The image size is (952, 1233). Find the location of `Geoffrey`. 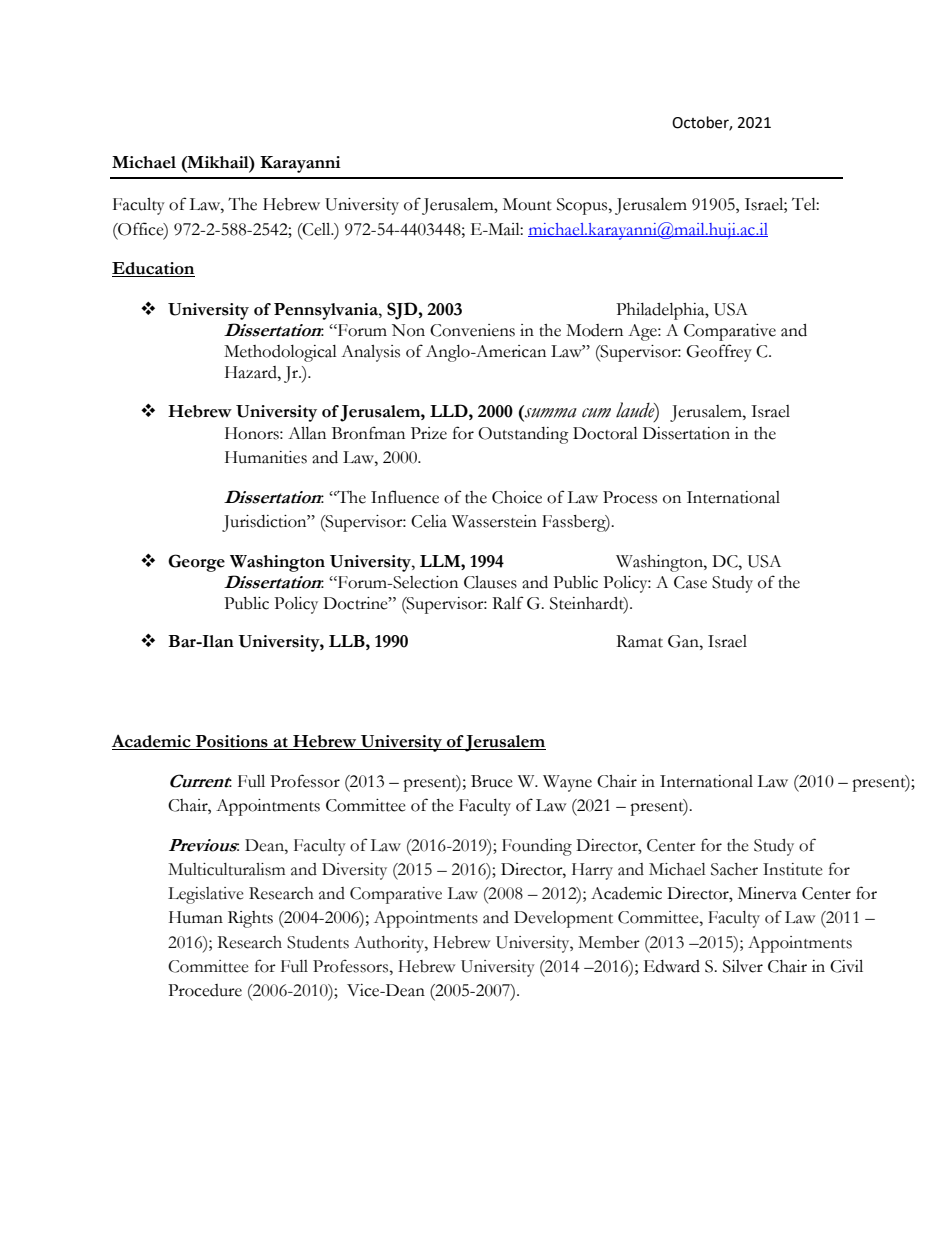

Geoffrey is located at coordinates (719, 353).
